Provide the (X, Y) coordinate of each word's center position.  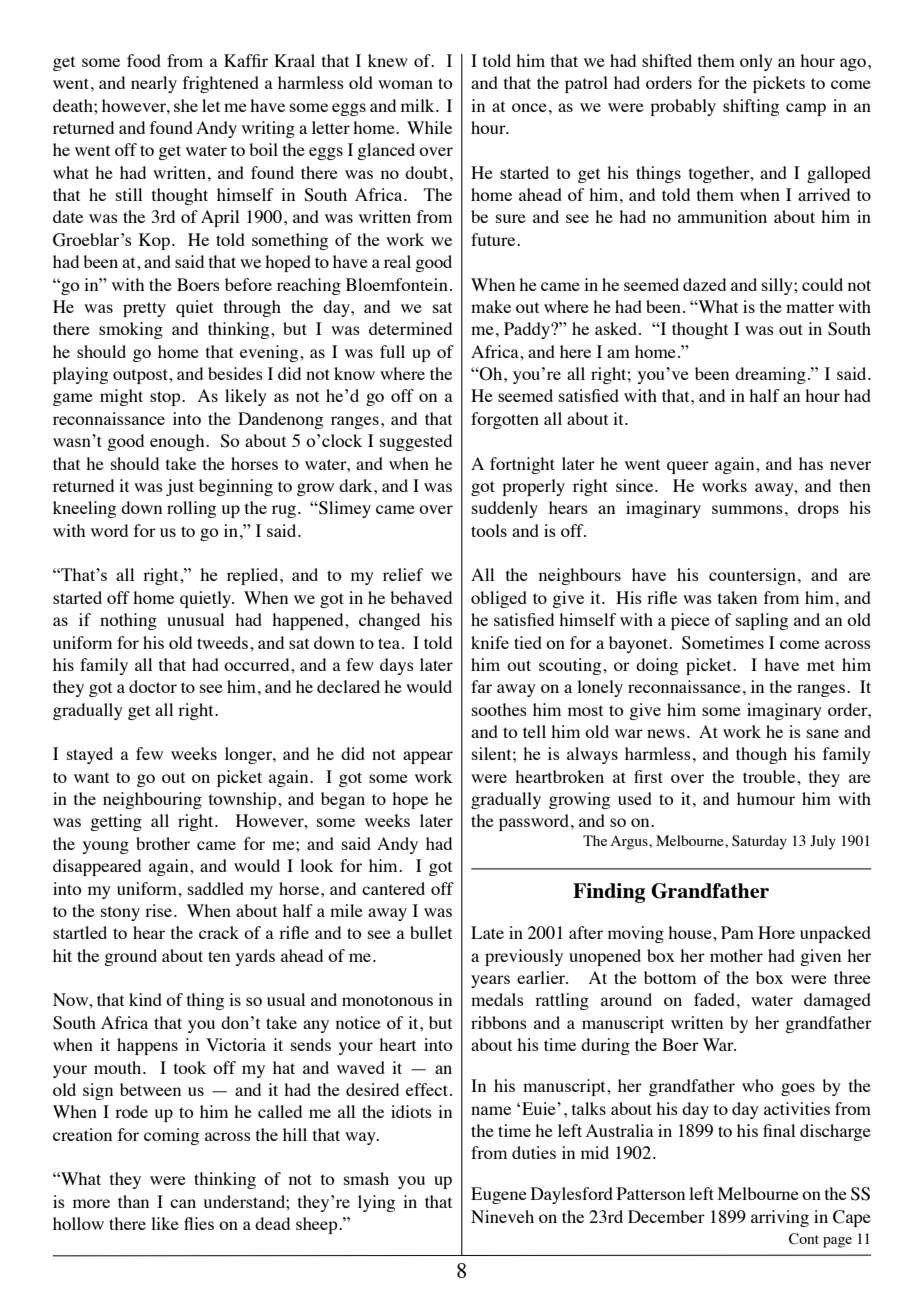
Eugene (499, 1195)
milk (419, 105)
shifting (751, 107)
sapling (762, 621)
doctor (153, 686)
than (133, 1201)
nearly (154, 84)
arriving (780, 1218)
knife (490, 642)
